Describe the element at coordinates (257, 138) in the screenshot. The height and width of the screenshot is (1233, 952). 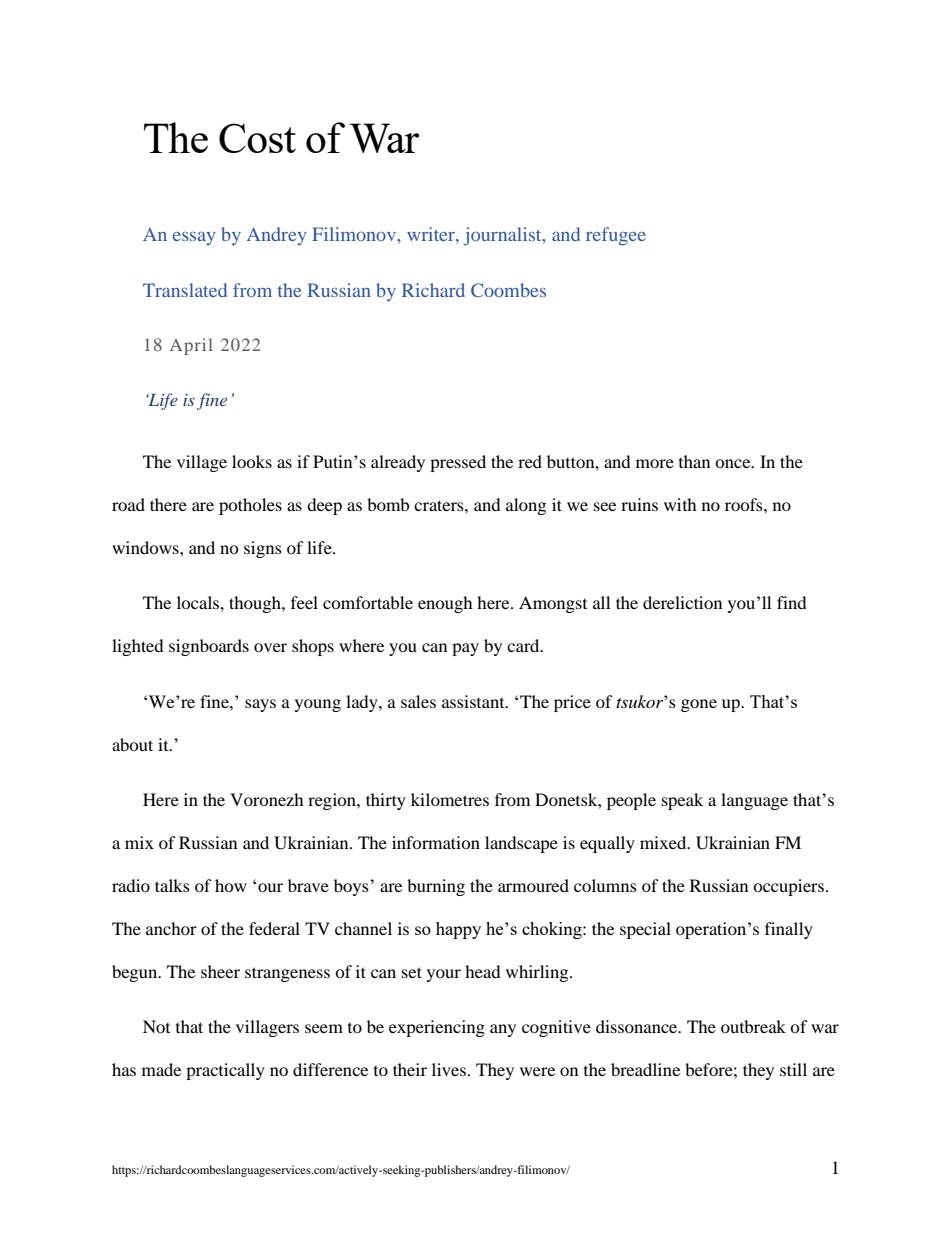
I see `Cost` at that location.
